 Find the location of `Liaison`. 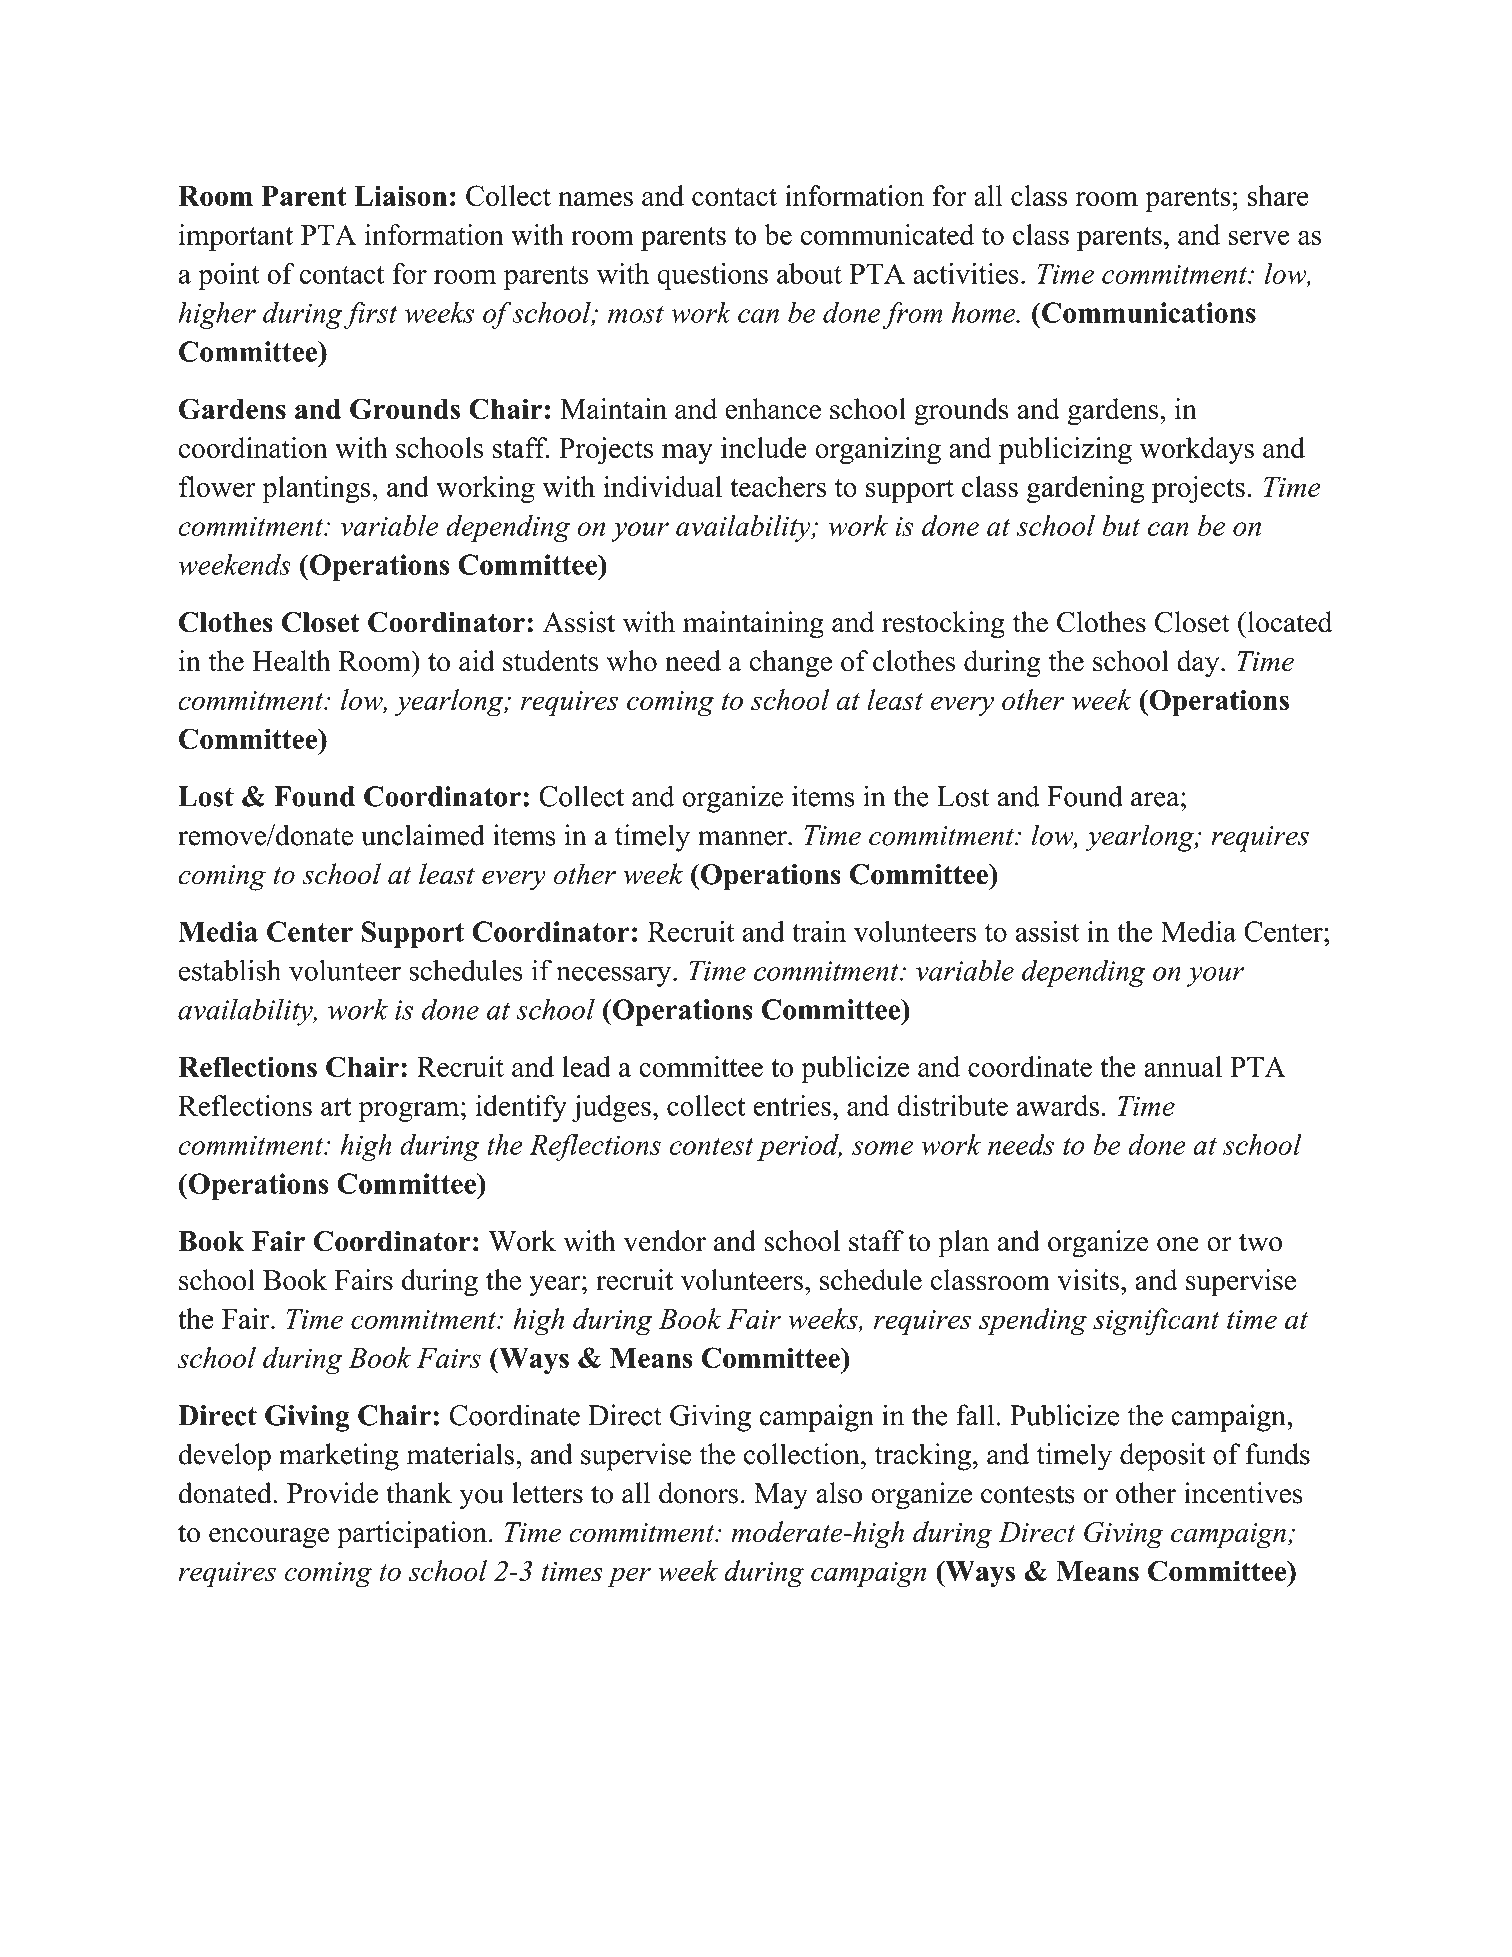

Liaison is located at coordinates (400, 195).
